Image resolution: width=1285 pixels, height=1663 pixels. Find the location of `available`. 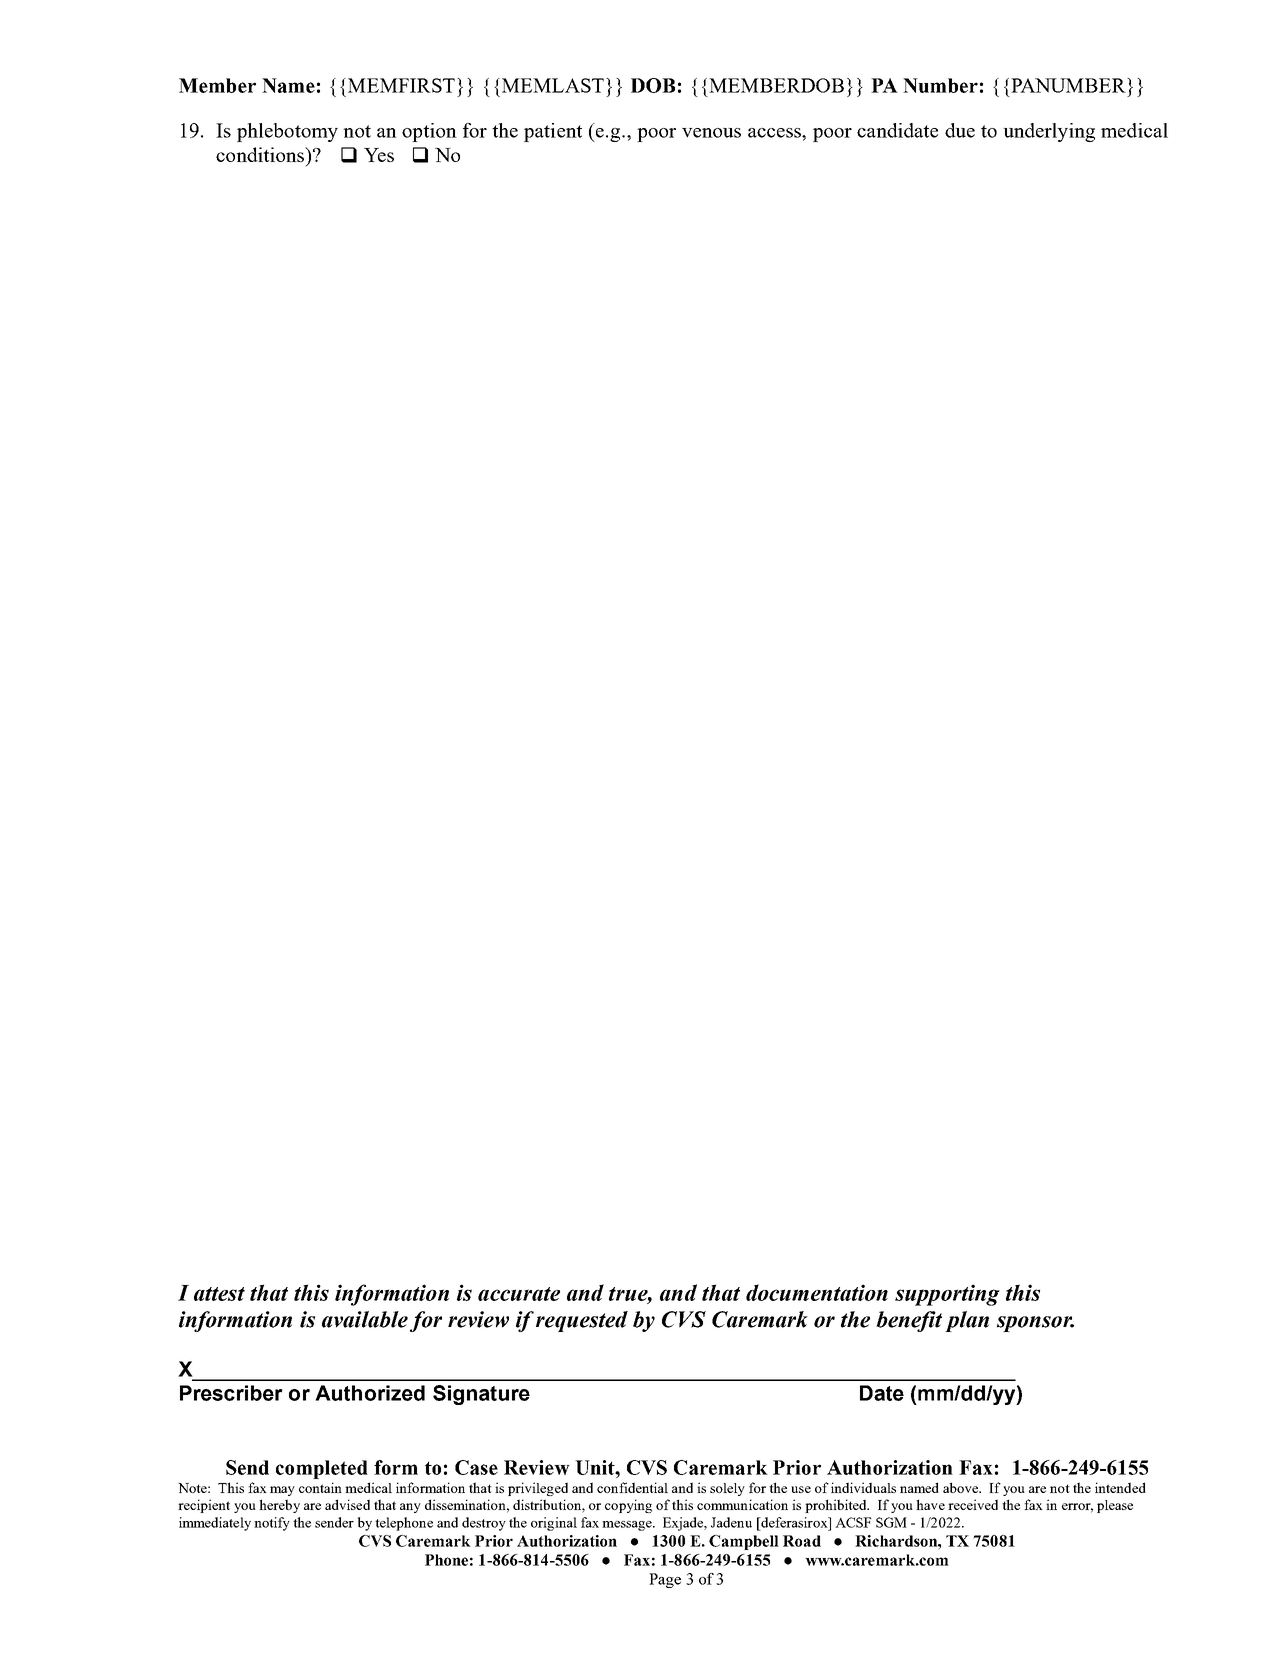

available is located at coordinates (365, 1319).
